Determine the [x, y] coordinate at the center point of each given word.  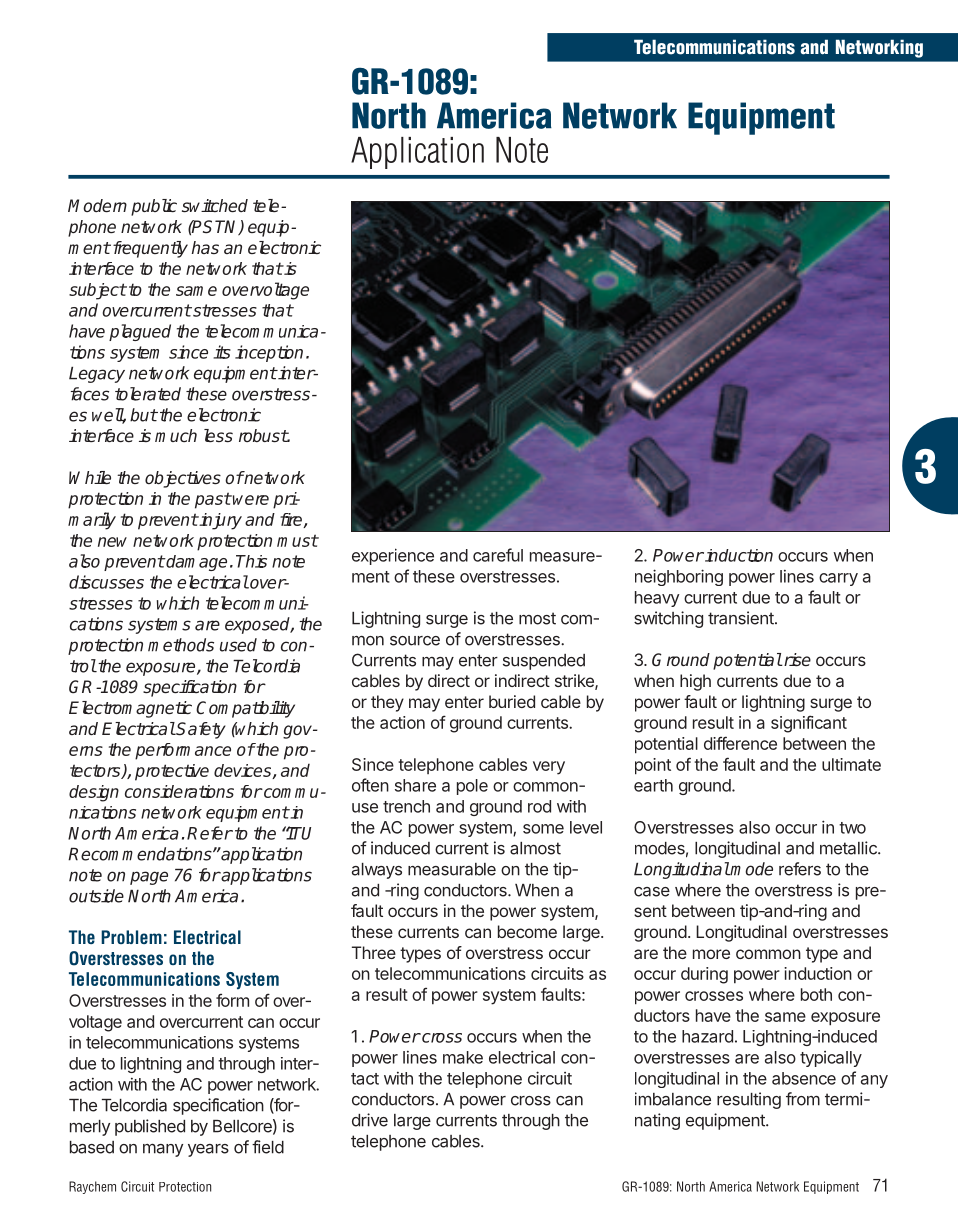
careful [498, 555]
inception [269, 353]
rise [796, 660]
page [149, 878]
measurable [452, 869]
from [803, 1099]
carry [838, 579]
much [176, 435]
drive [370, 1120]
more [711, 954]
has [205, 247]
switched [215, 206]
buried [512, 701]
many [163, 1150]
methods [181, 645]
